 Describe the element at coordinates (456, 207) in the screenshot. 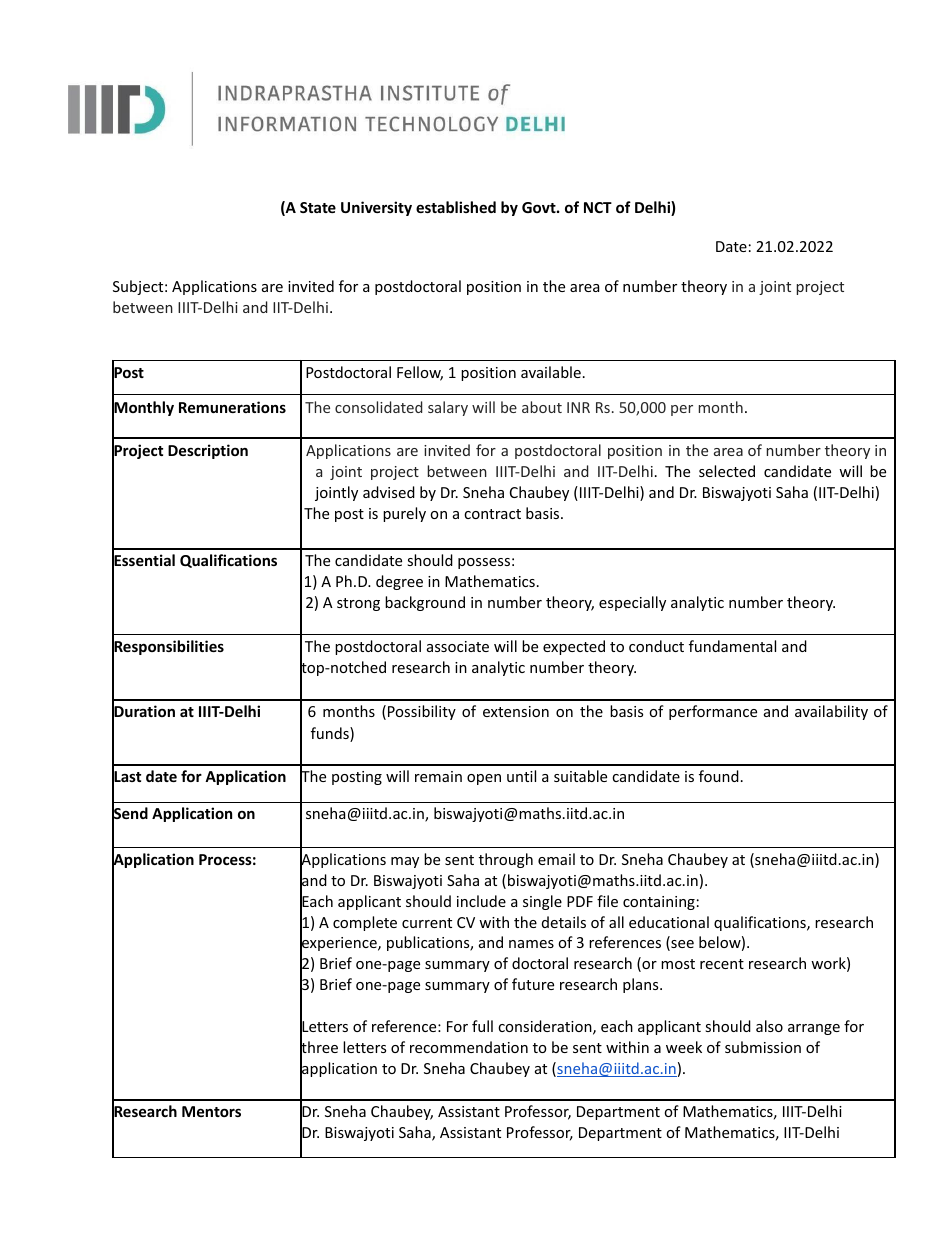

I see `established` at that location.
